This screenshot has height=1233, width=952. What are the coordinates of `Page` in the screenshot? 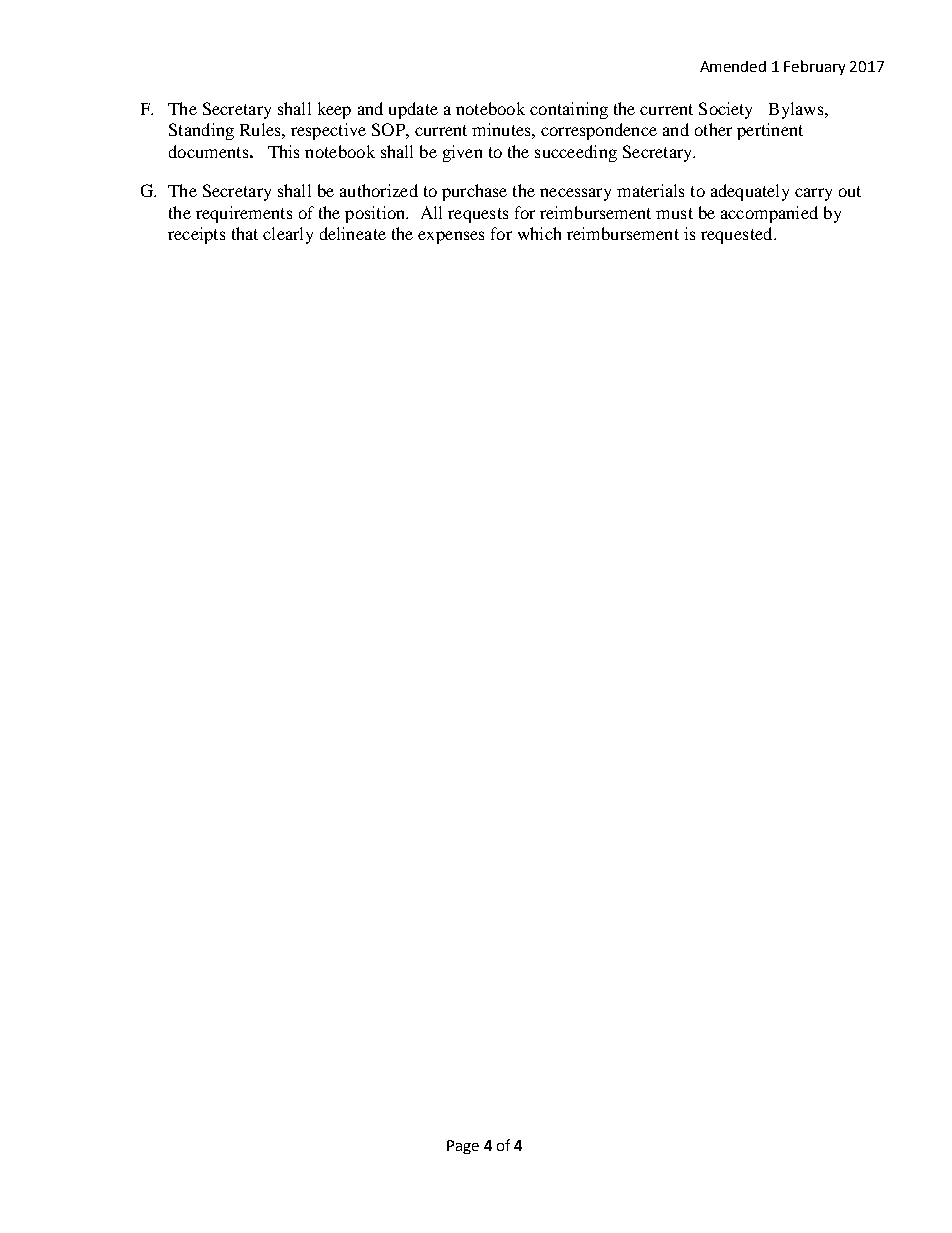 It's located at (463, 1147).
